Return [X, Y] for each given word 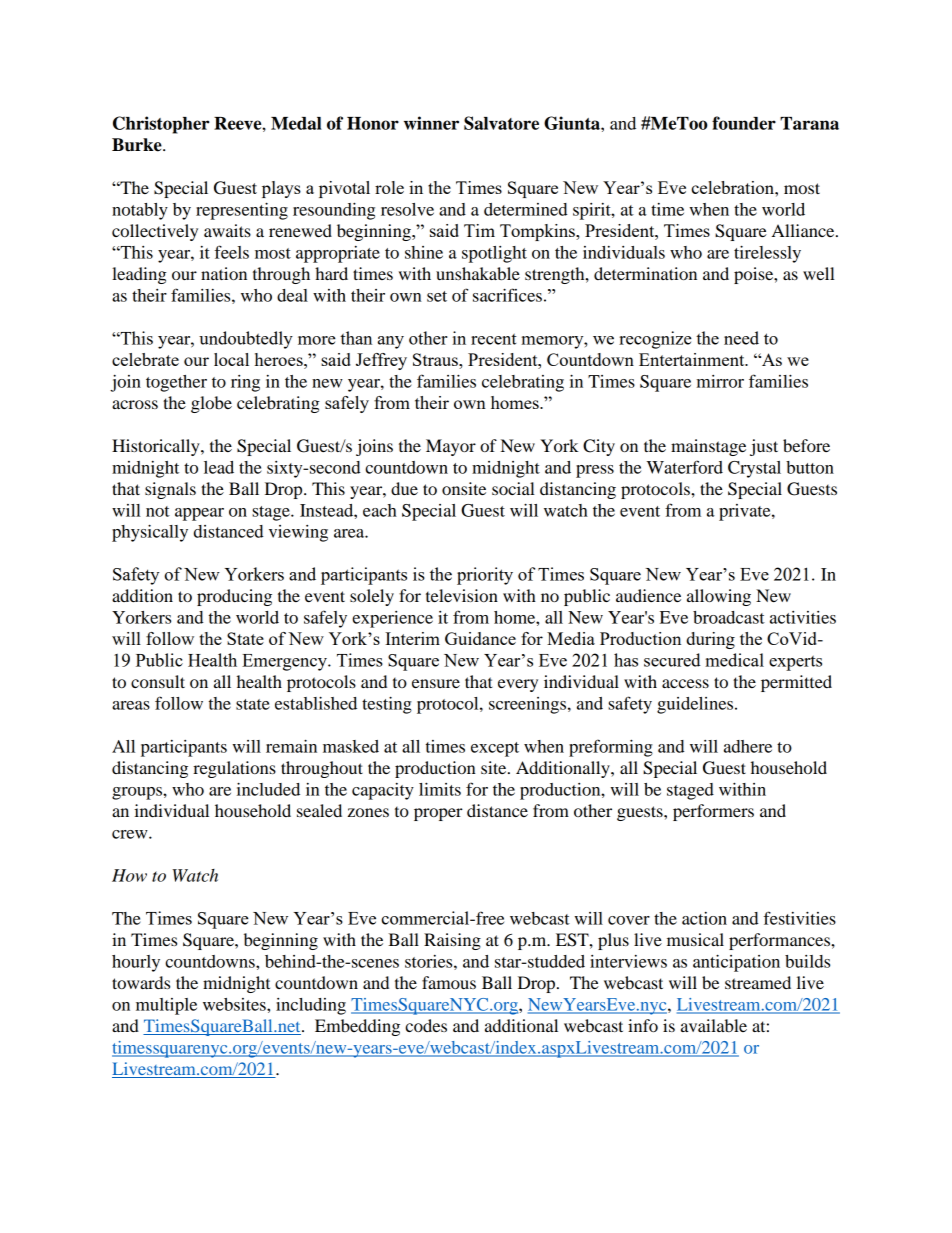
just [764, 447]
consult [158, 681]
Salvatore [501, 123]
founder [744, 123]
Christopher [161, 125]
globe [211, 404]
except [495, 749]
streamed [758, 982]
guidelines [696, 705]
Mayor [451, 447]
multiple [166, 1006]
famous [449, 982]
